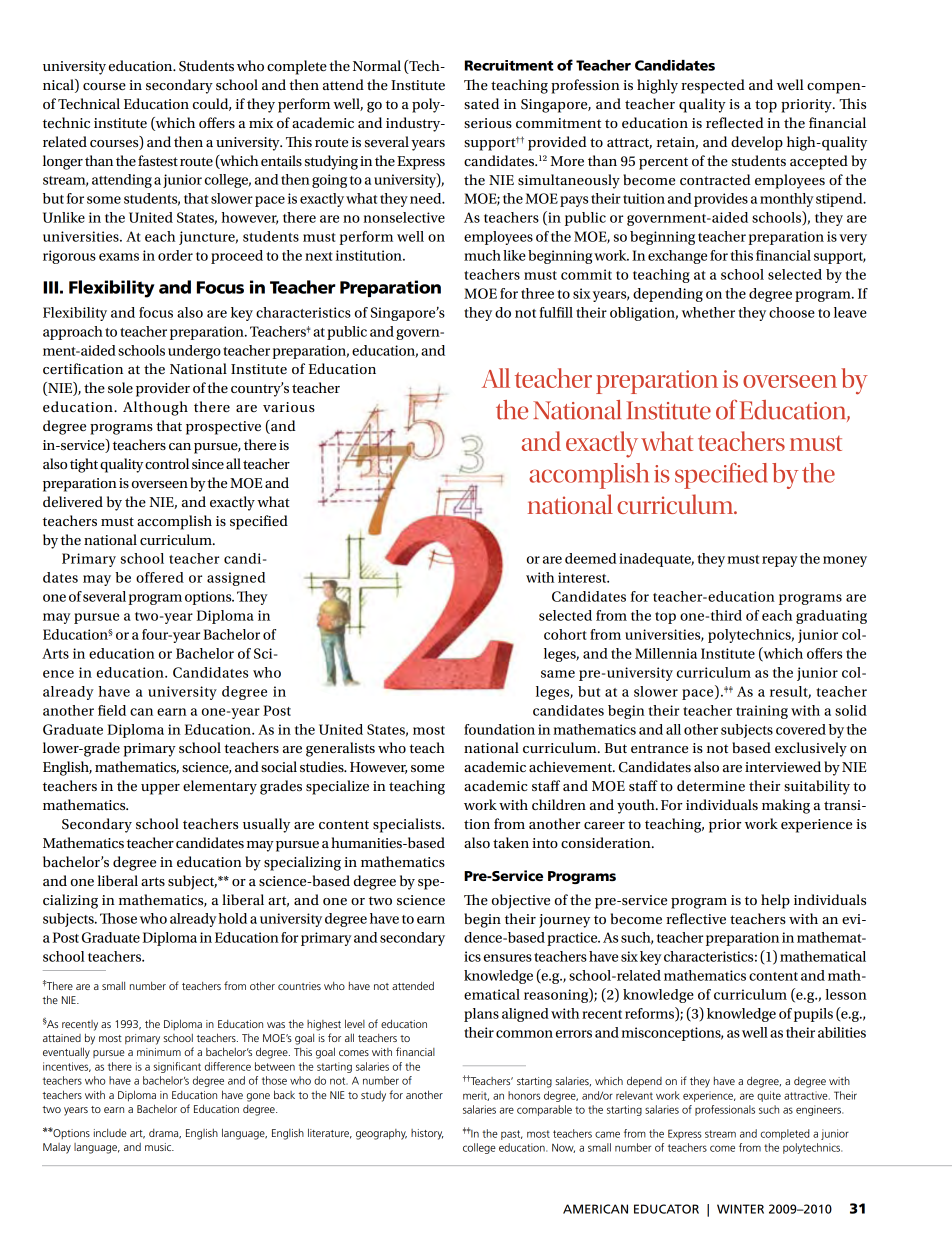 This image has width=952, height=1237. I want to click on fastest, so click(158, 160).
